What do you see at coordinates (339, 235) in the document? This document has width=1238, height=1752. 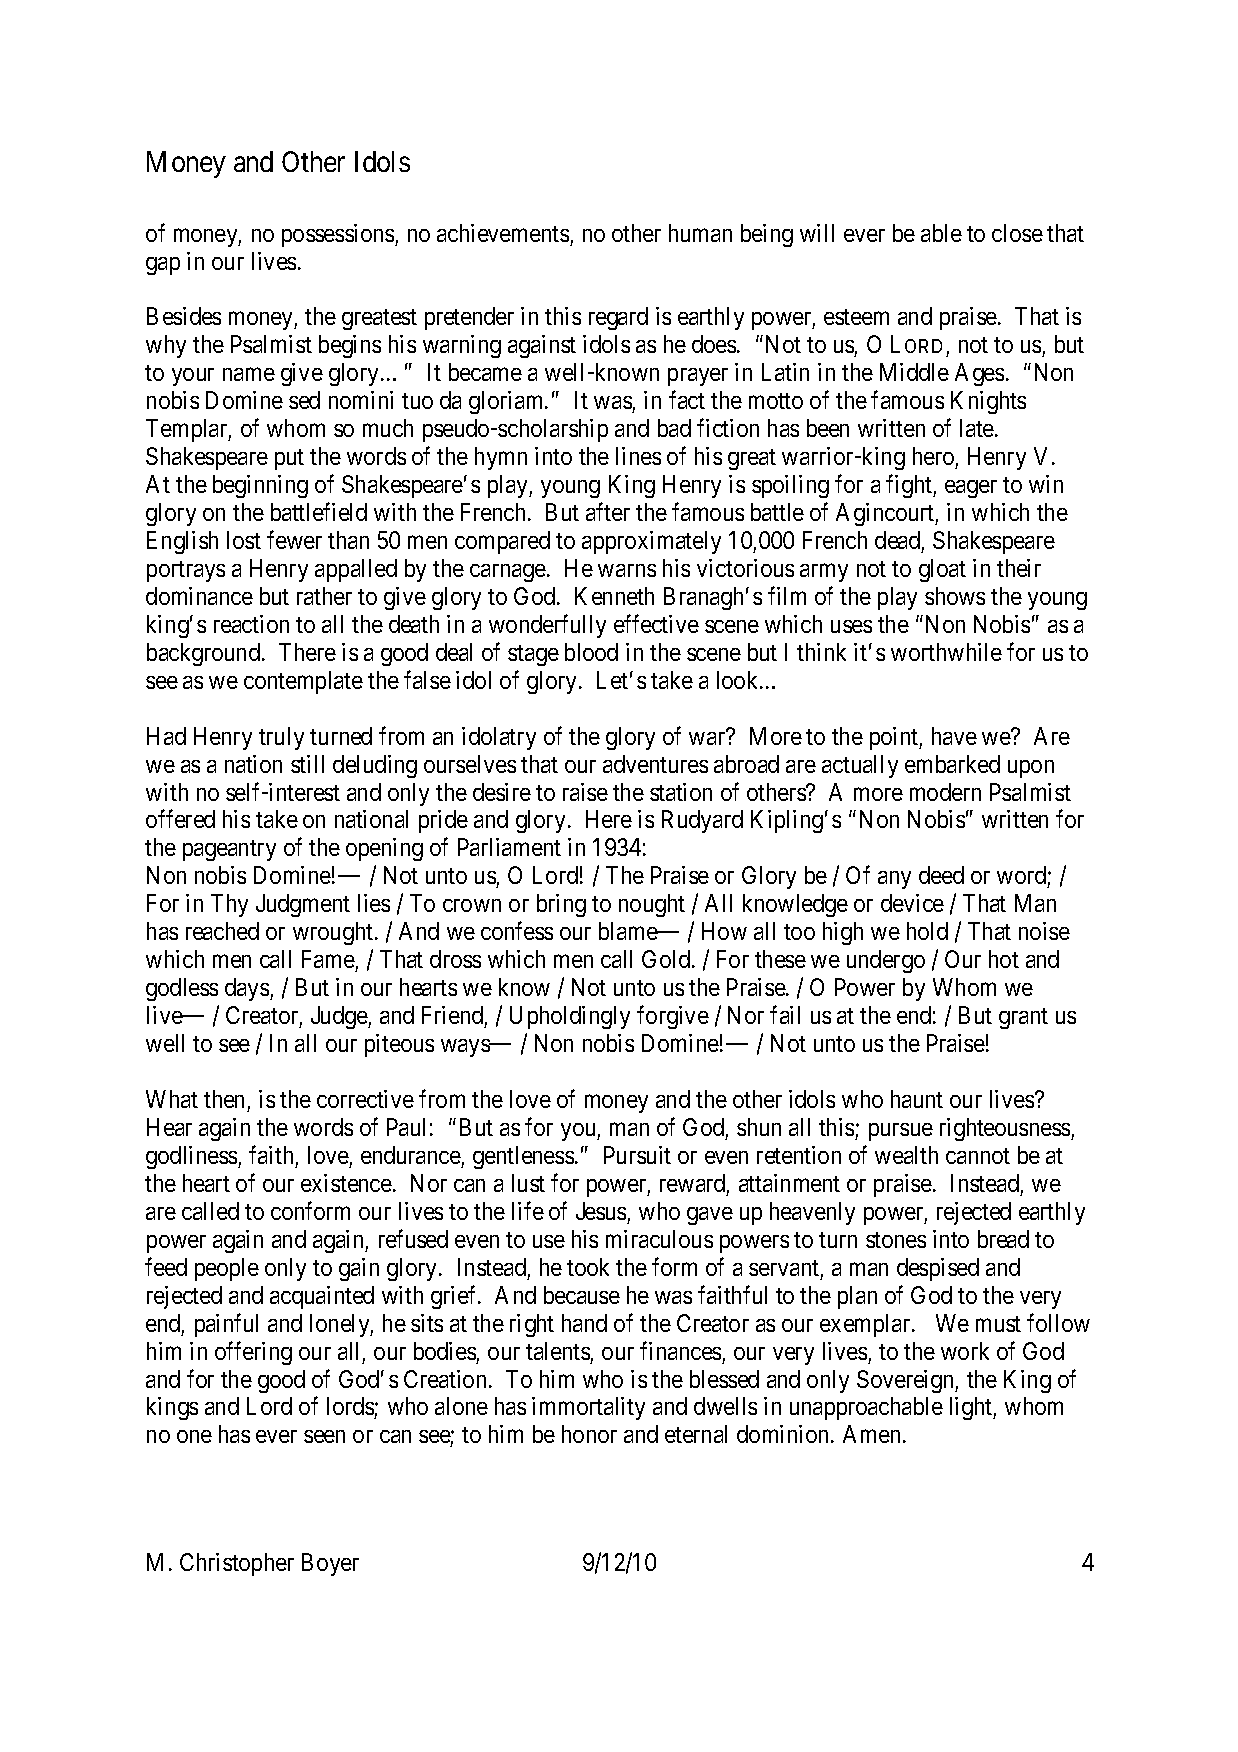 I see `possessions` at bounding box center [339, 235].
